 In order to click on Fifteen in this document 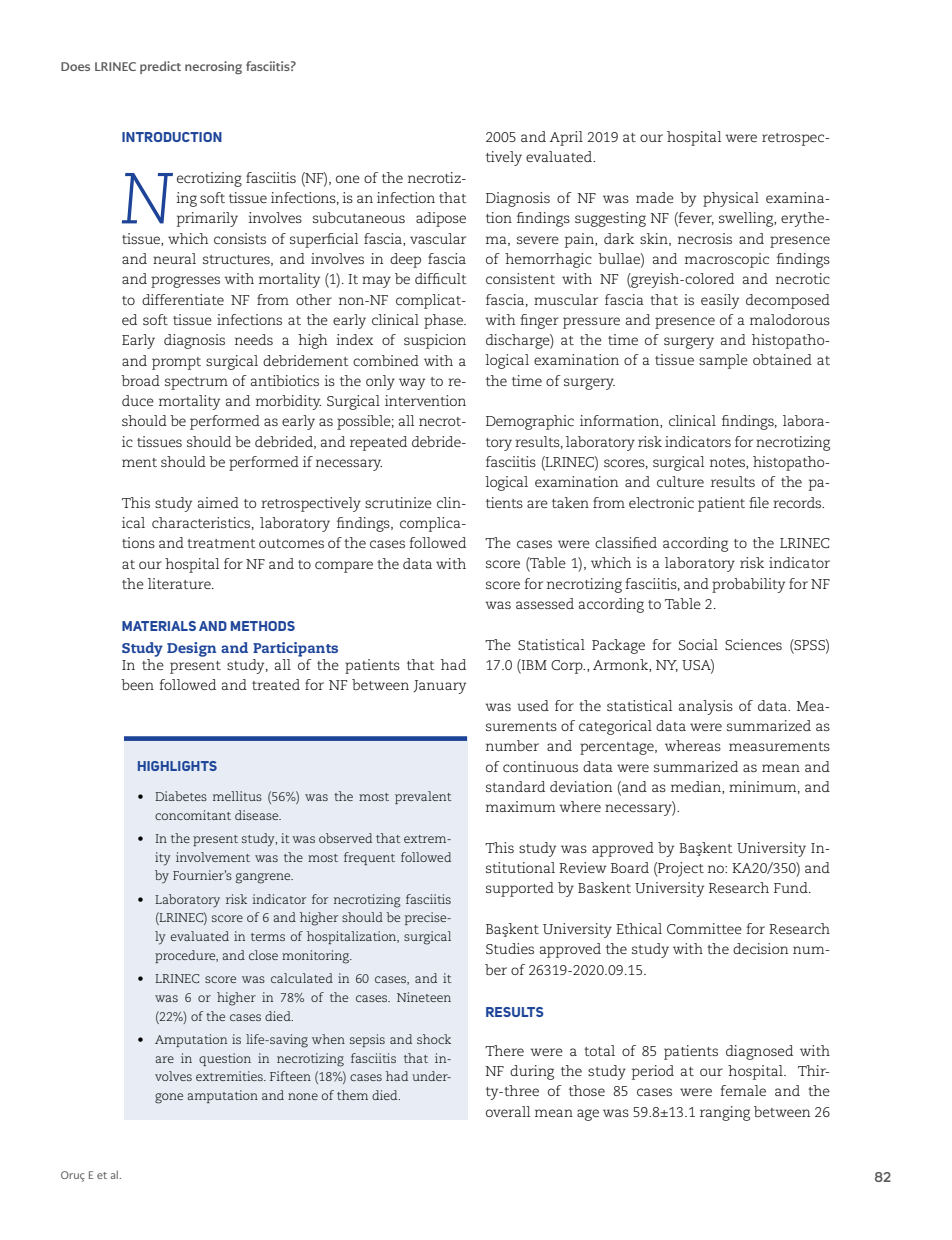, I will do `click(290, 1076)`.
